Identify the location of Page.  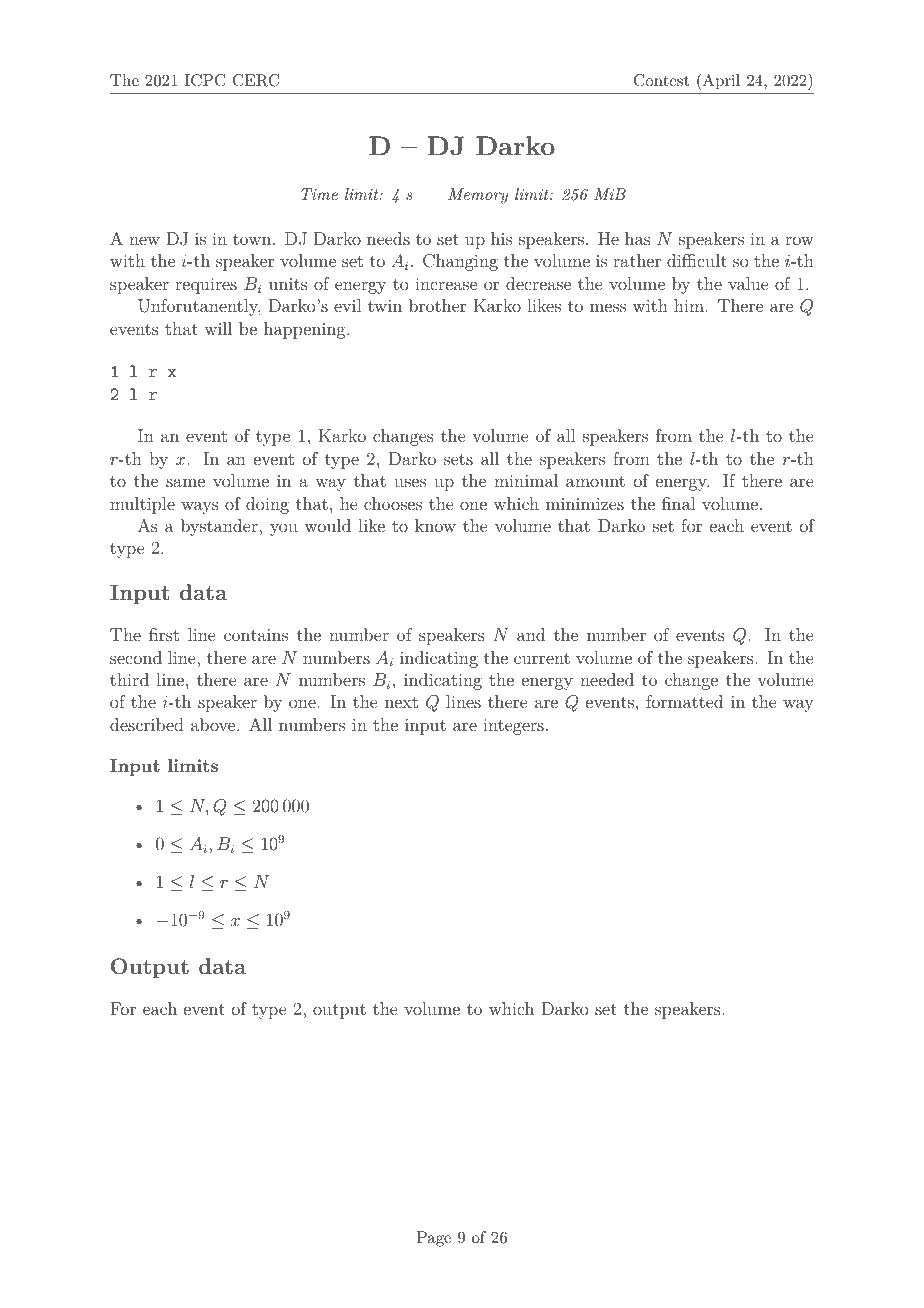
(434, 1239).
